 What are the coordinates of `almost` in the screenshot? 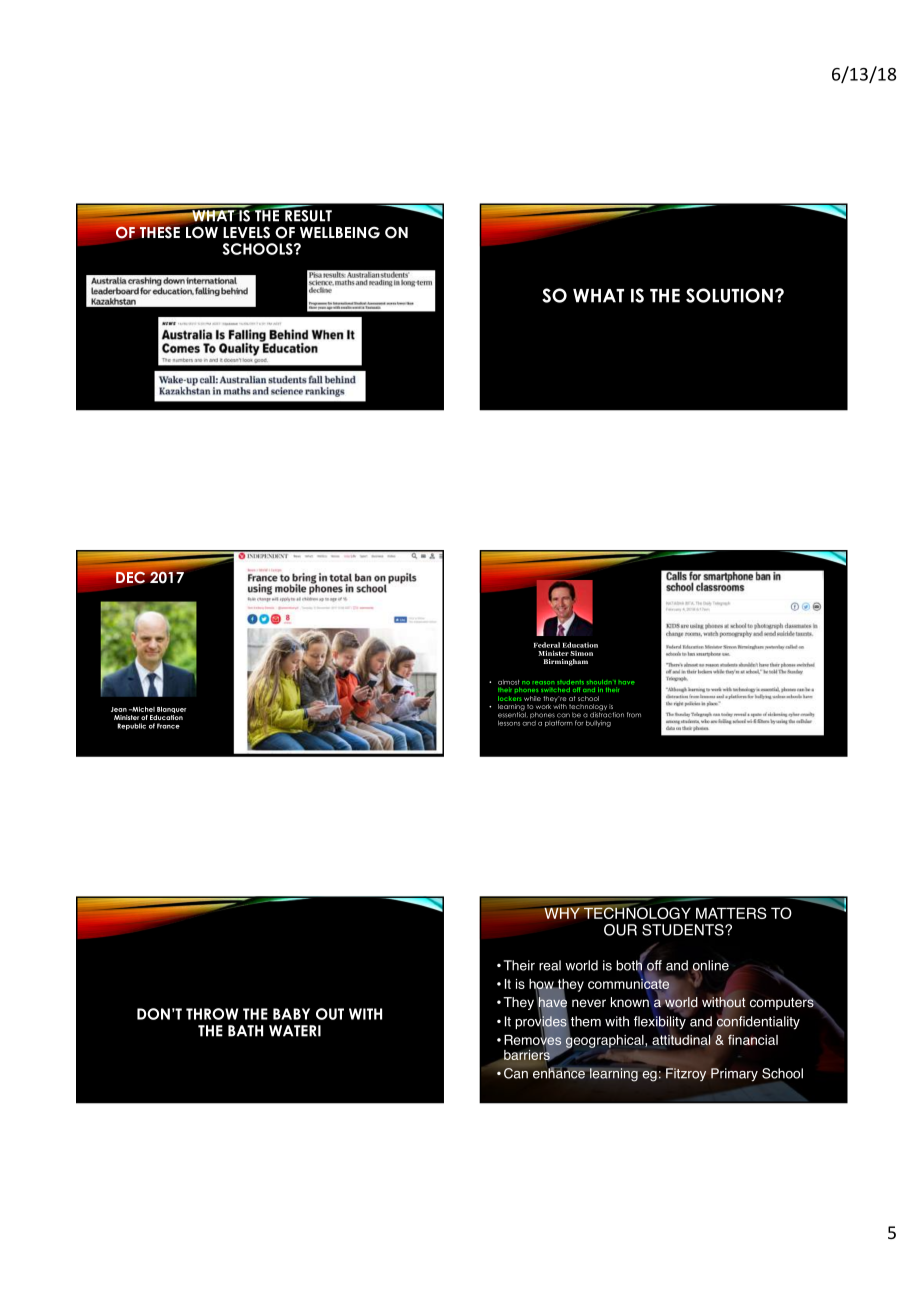 It's located at (509, 682).
